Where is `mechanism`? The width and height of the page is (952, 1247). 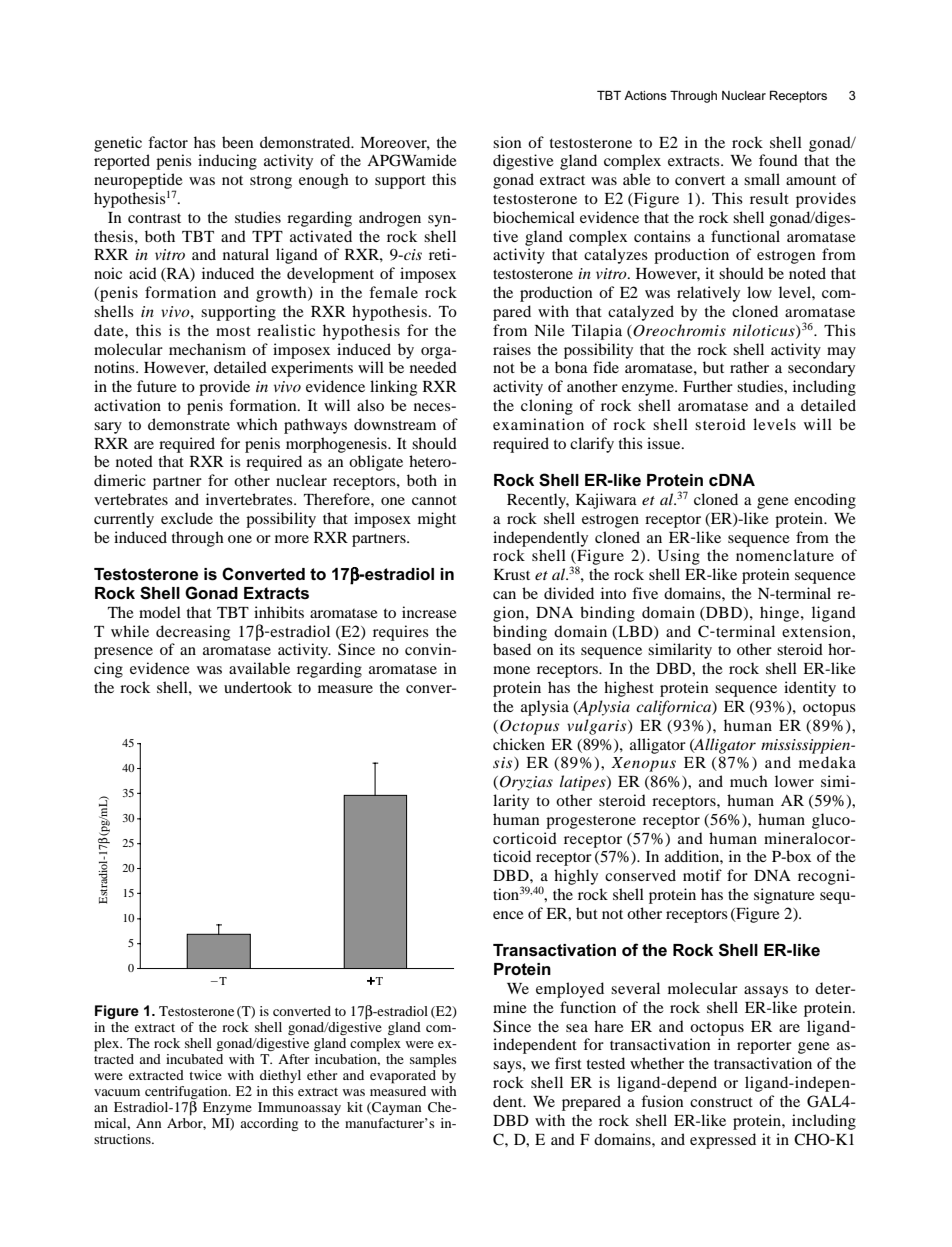 mechanism is located at coordinates (207, 349).
